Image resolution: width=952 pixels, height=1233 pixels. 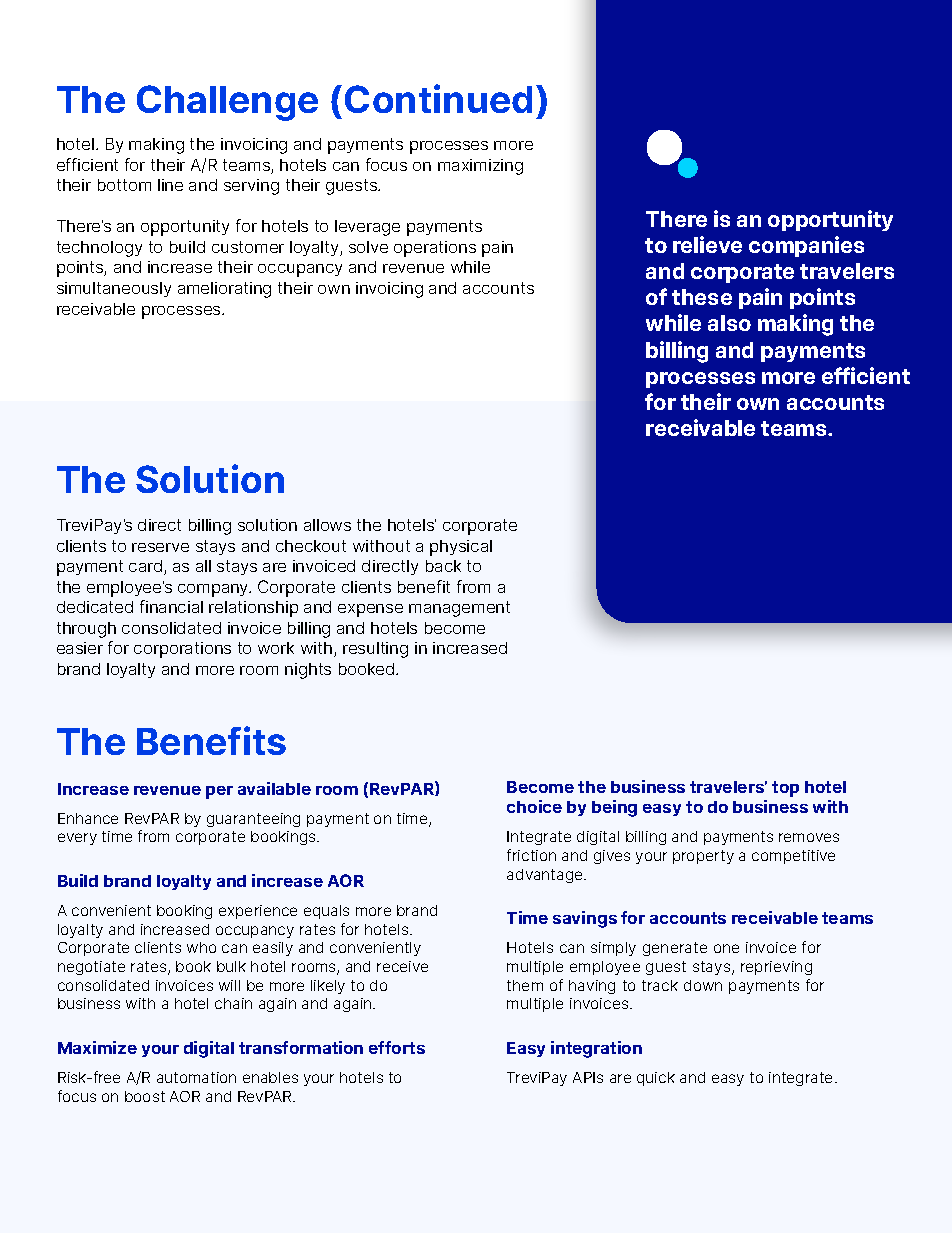 I want to click on efforts, so click(x=397, y=1047).
